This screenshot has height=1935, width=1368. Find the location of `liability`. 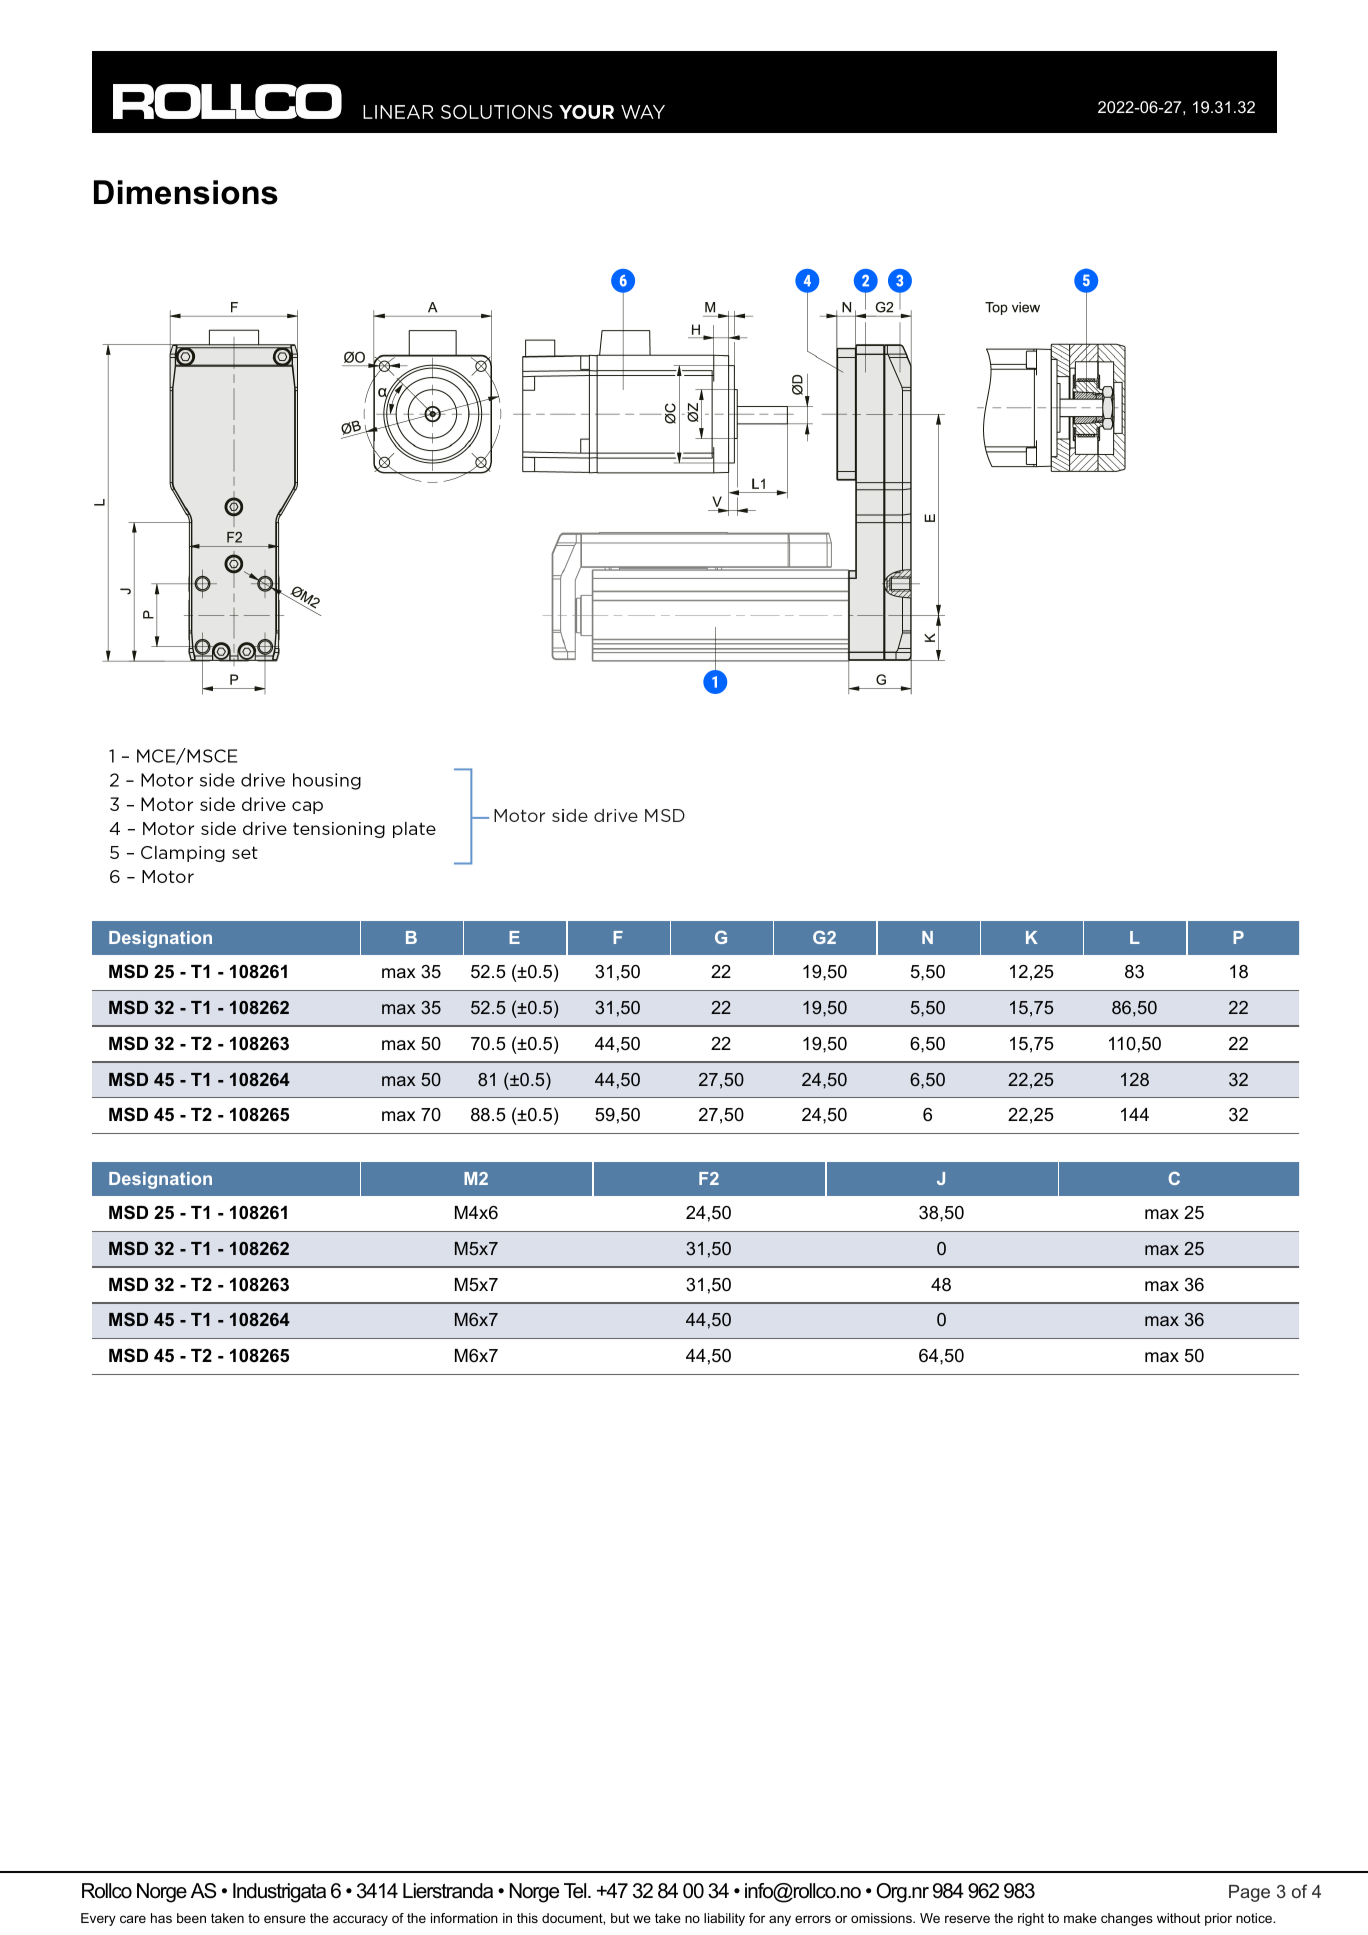

liability is located at coordinates (724, 1919).
